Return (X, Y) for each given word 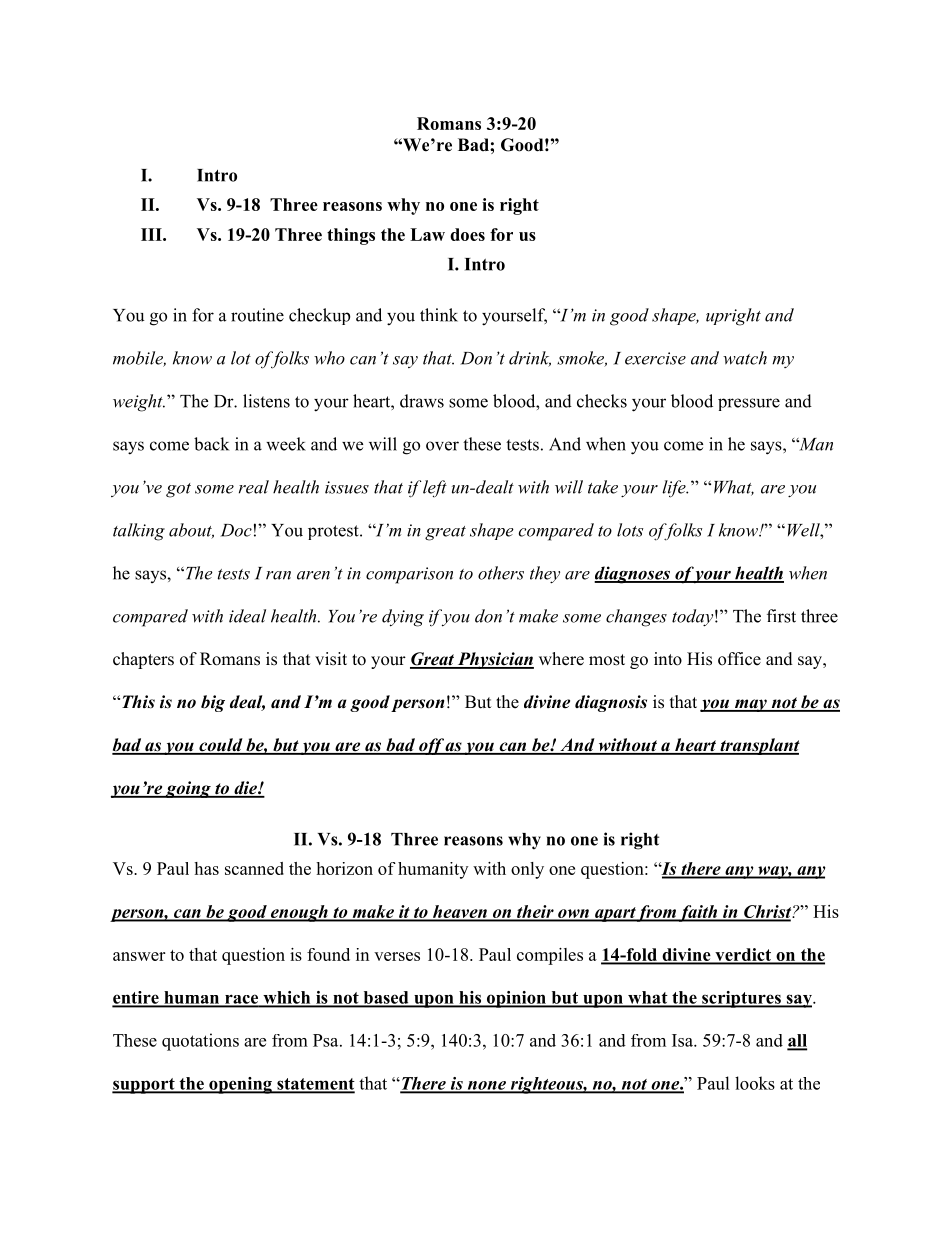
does (467, 234)
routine (257, 315)
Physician (494, 660)
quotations (200, 1042)
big (213, 703)
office (739, 659)
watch (745, 358)
